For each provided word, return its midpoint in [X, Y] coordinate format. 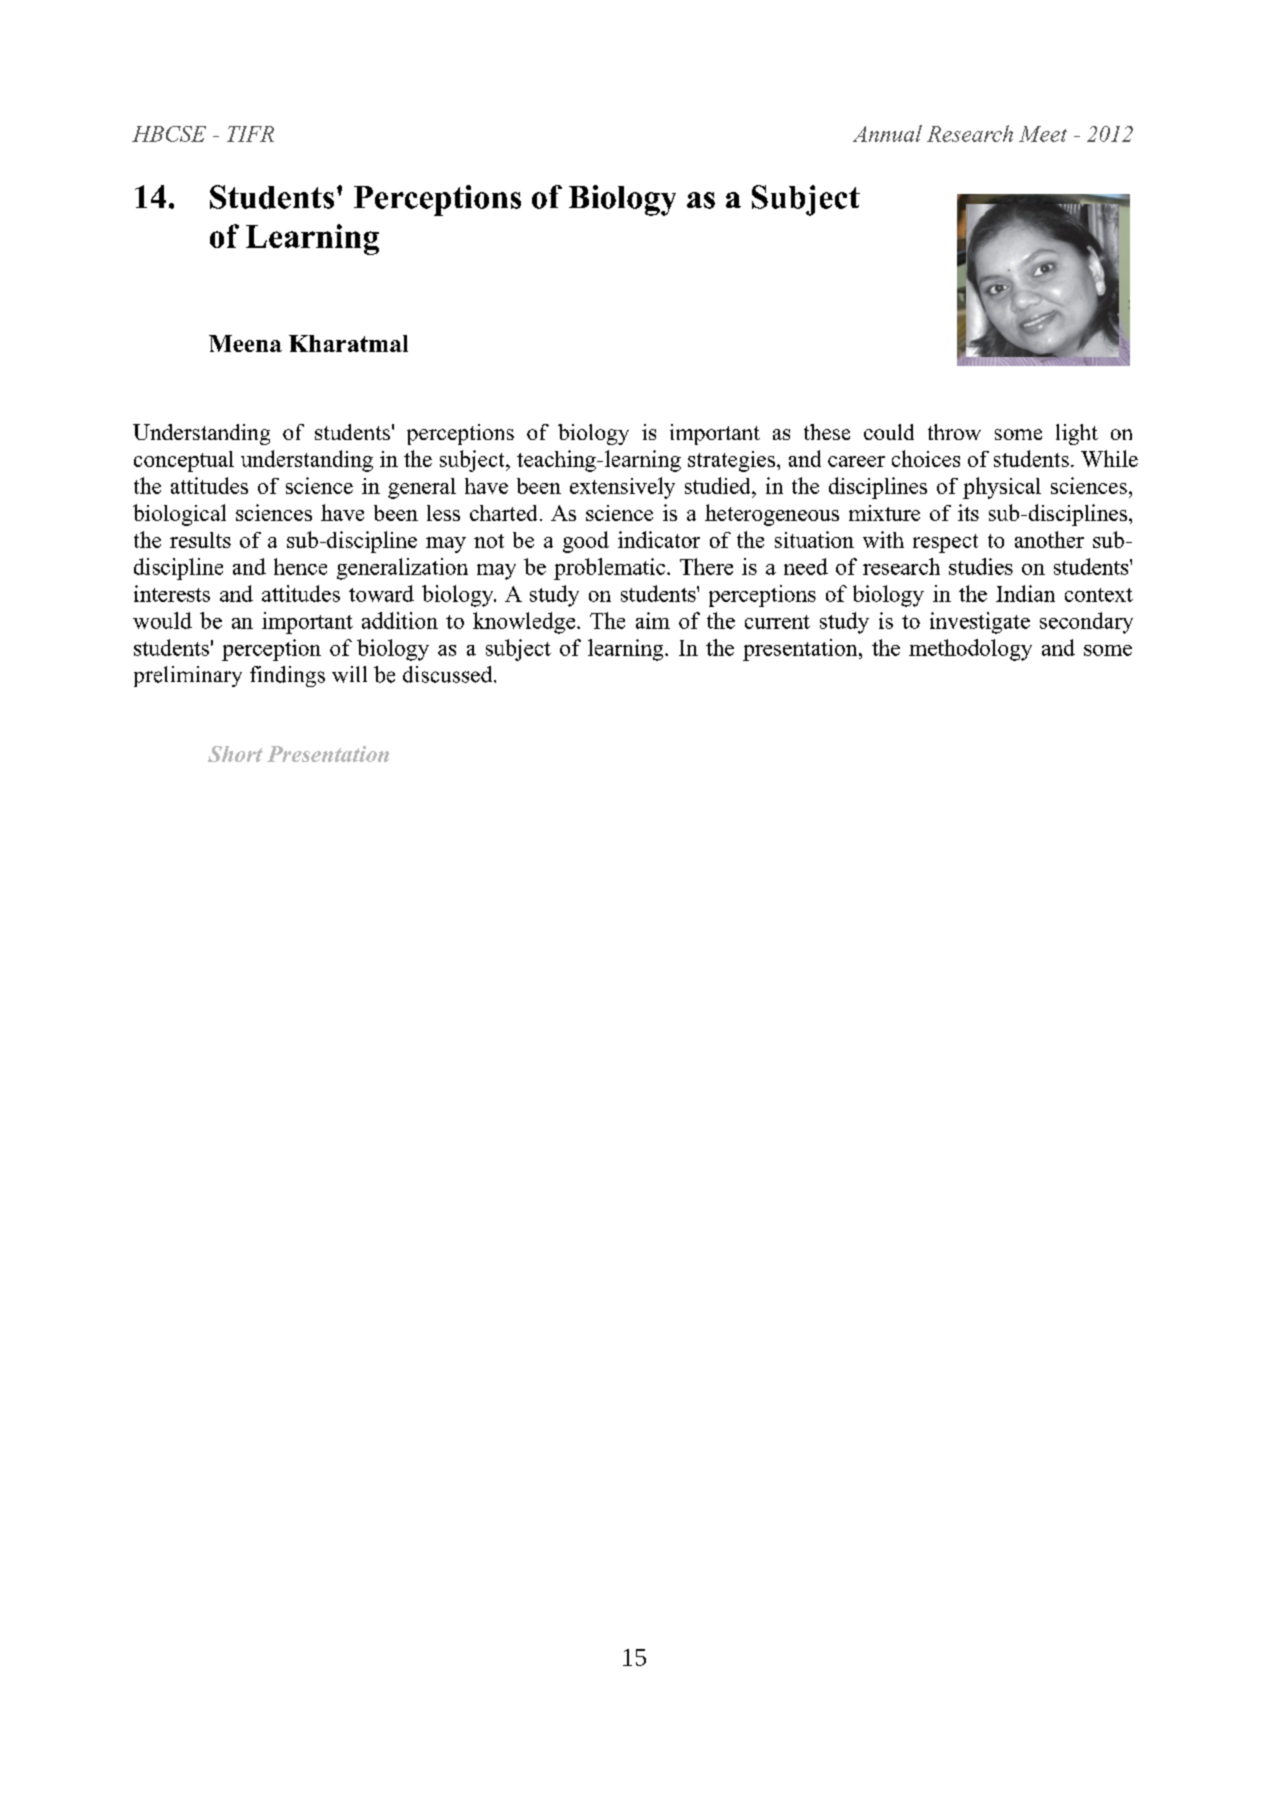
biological [179, 515]
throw [954, 432]
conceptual [184, 461]
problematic [611, 569]
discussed [449, 674]
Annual [887, 133]
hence [300, 566]
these [827, 432]
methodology [970, 650]
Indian [1025, 593]
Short [235, 754]
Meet [1043, 134]
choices [926, 458]
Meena [245, 343]
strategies [731, 461]
